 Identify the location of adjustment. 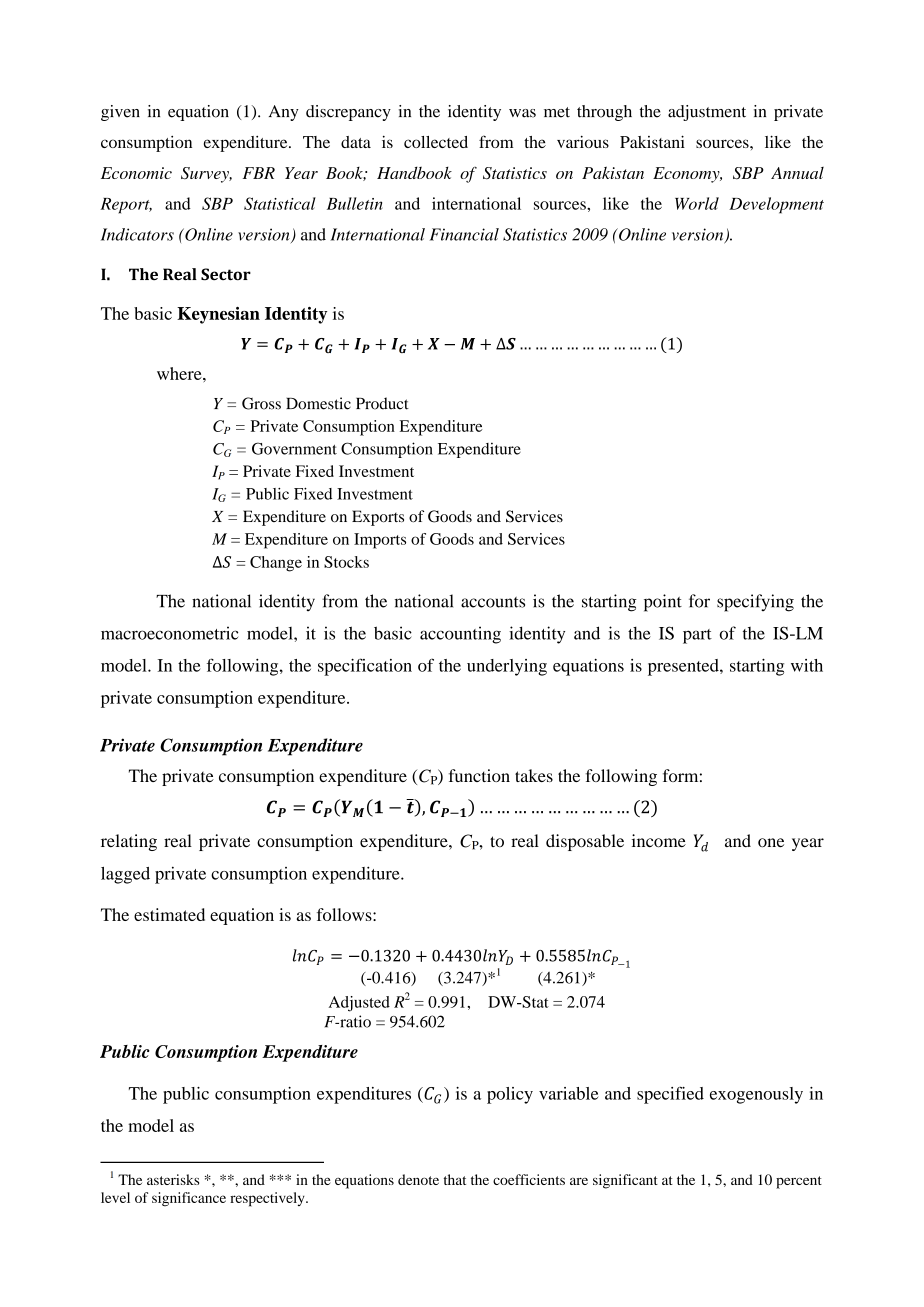
(707, 113).
